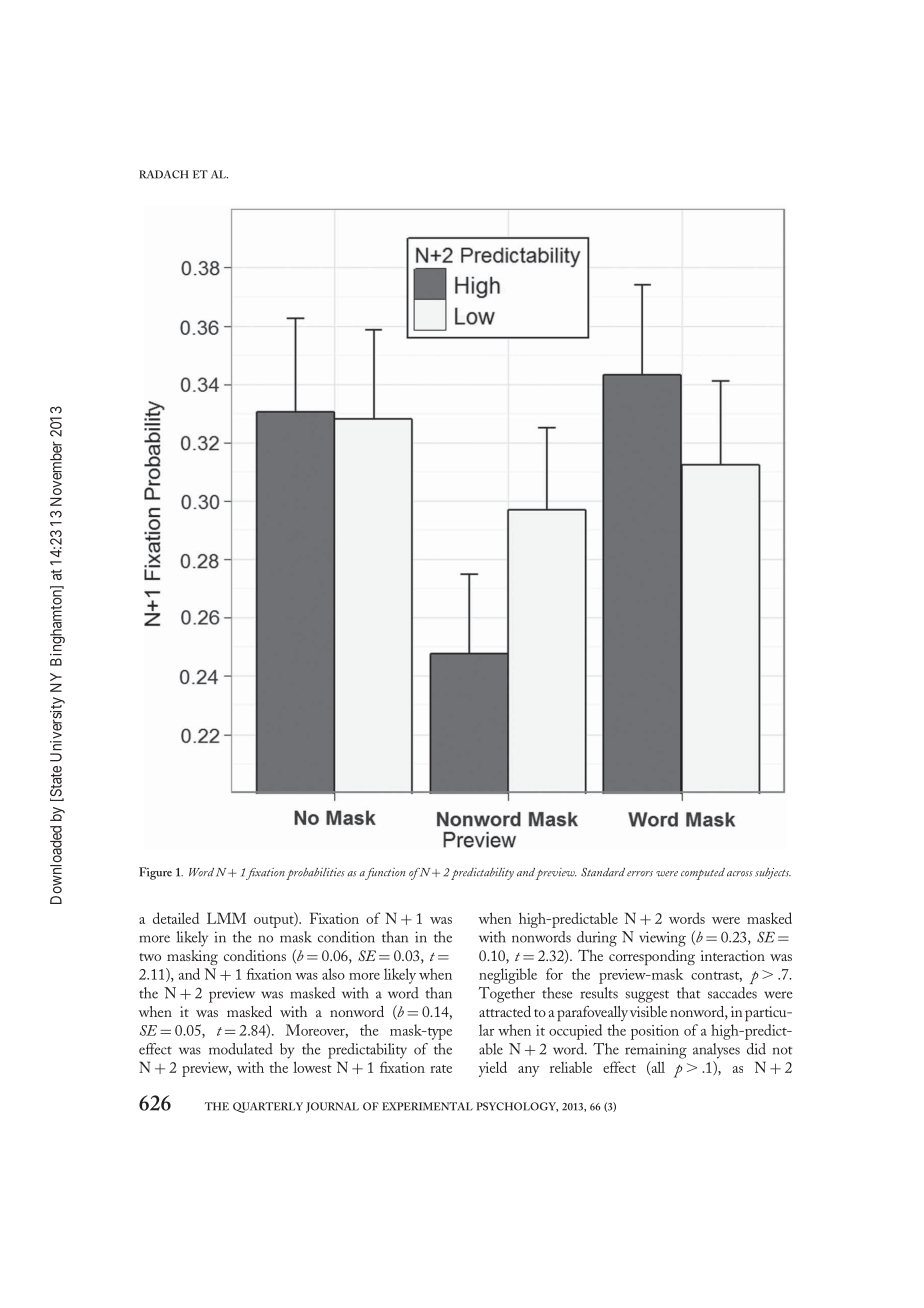  I want to click on detailed, so click(176, 918).
